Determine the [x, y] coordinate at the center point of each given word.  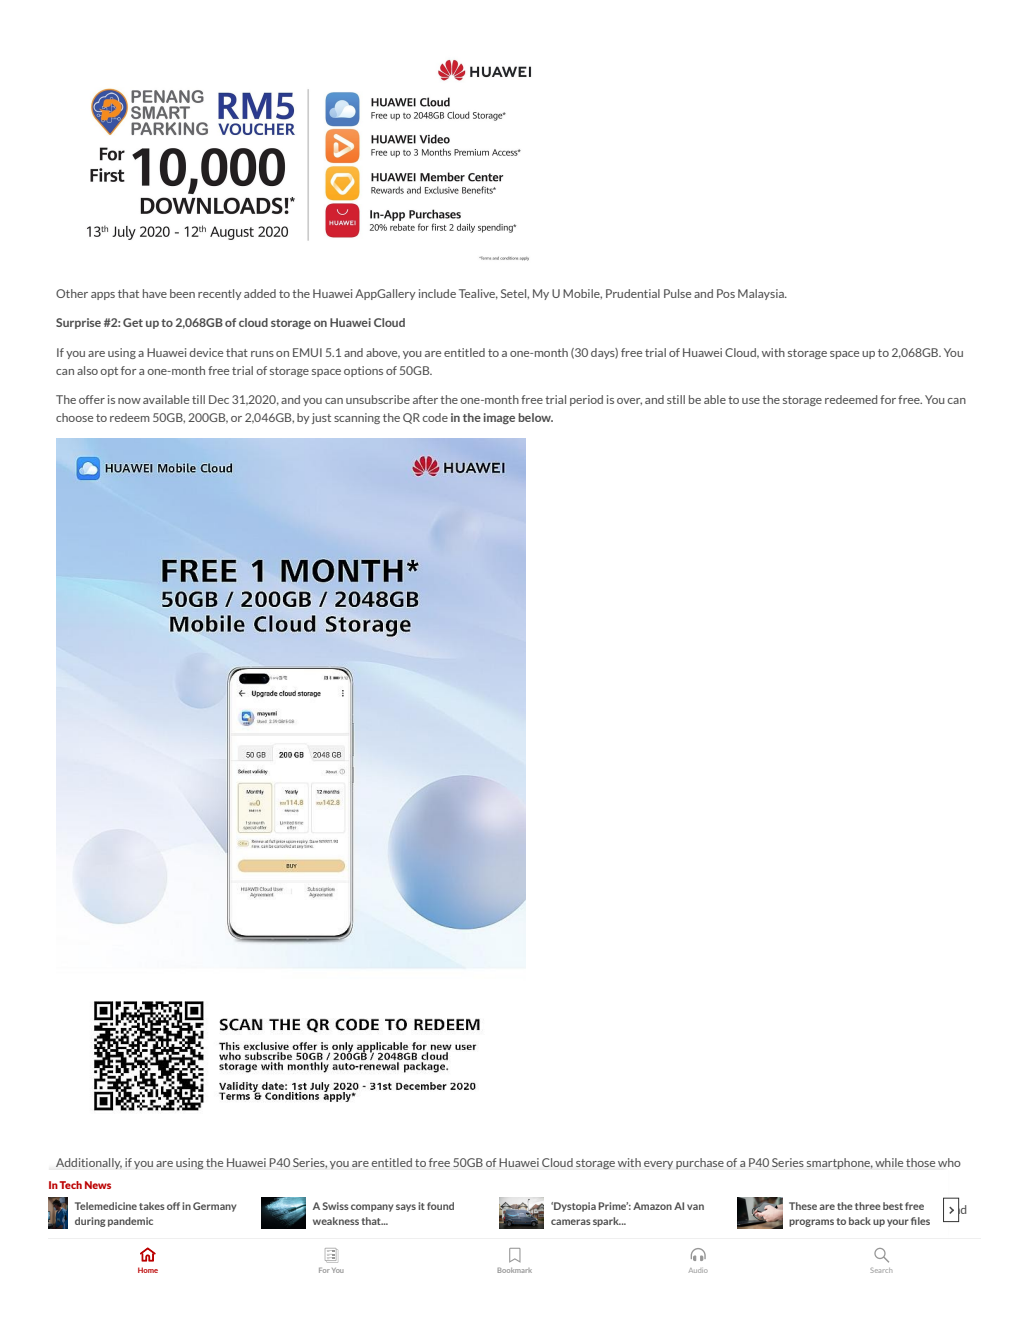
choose [74, 417]
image [499, 419]
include [437, 293]
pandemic [130, 1222]
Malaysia [762, 294]
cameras [571, 1222]
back [860, 1221]
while [889, 1162]
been [182, 293]
